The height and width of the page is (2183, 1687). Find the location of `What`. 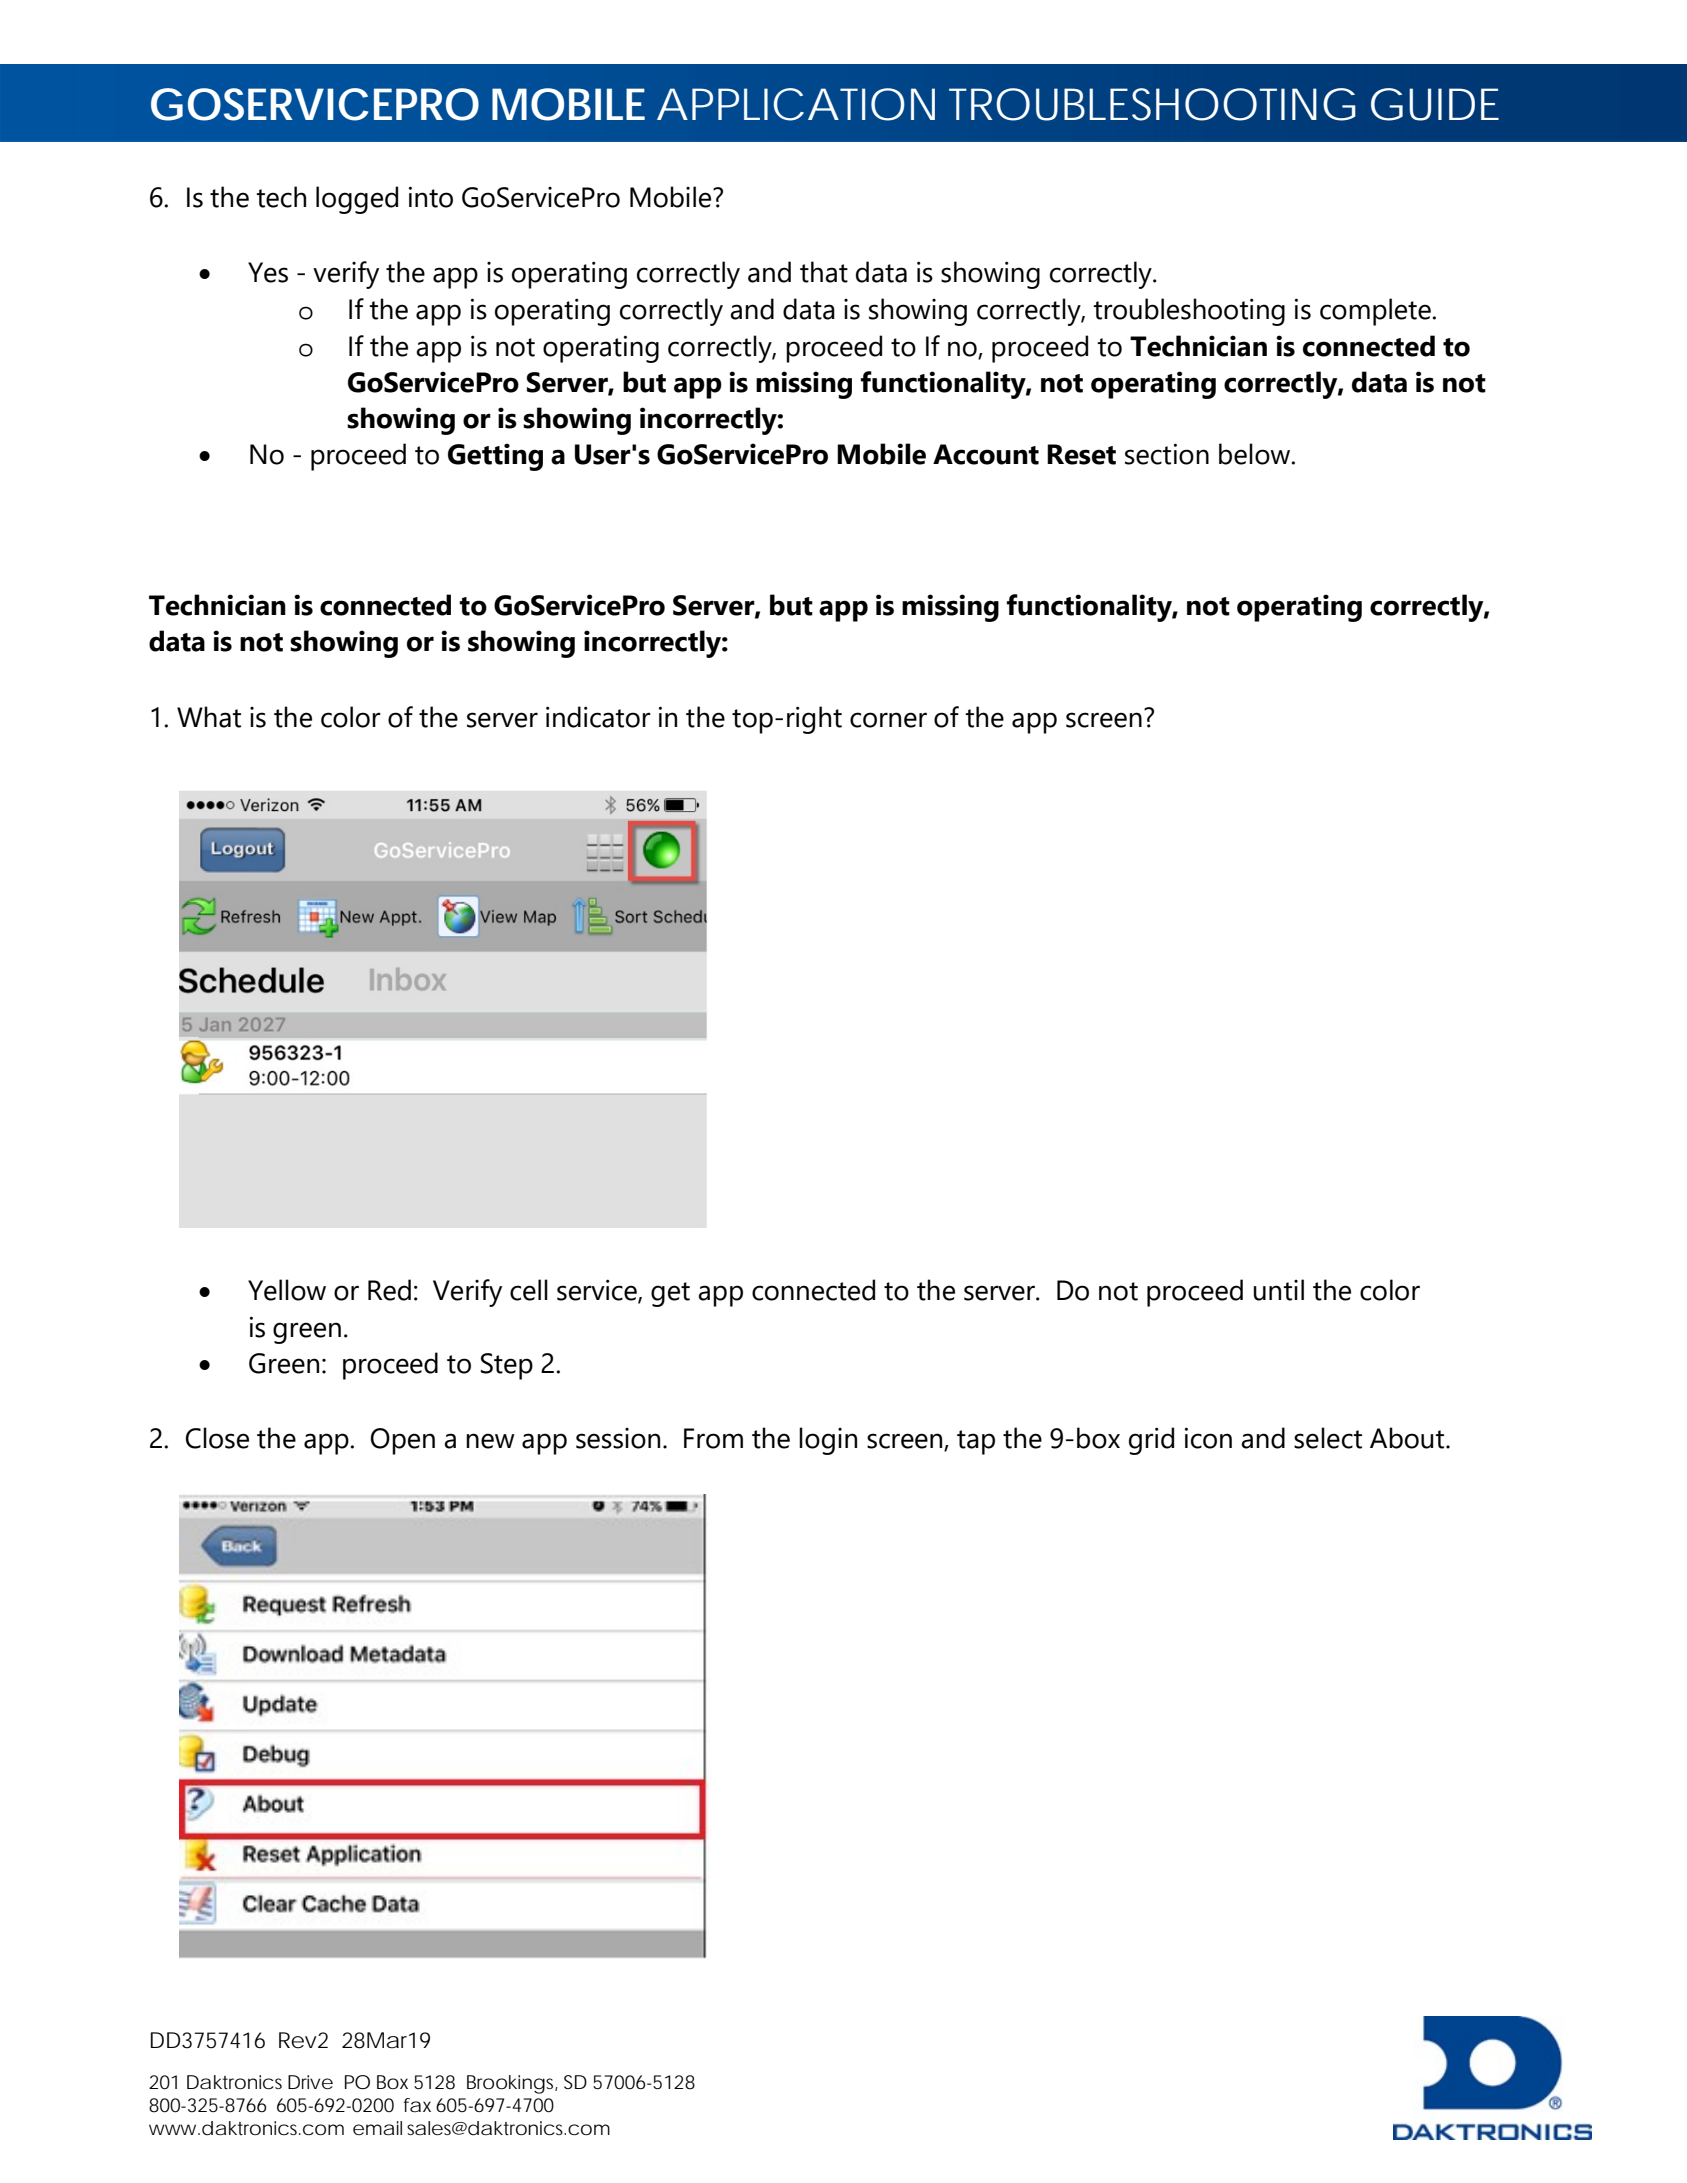

What is located at coordinates (209, 717).
